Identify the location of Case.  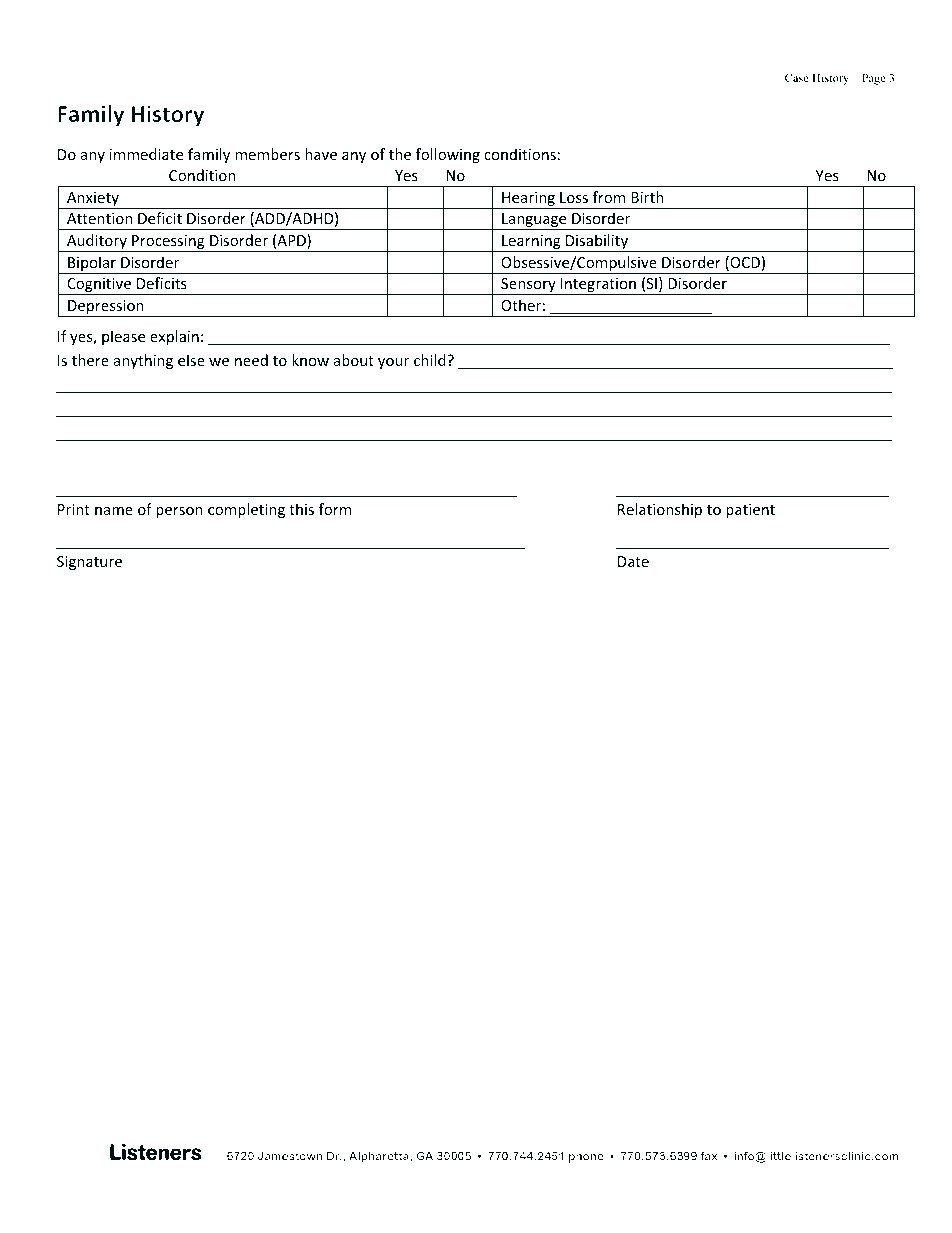
(796, 77).
